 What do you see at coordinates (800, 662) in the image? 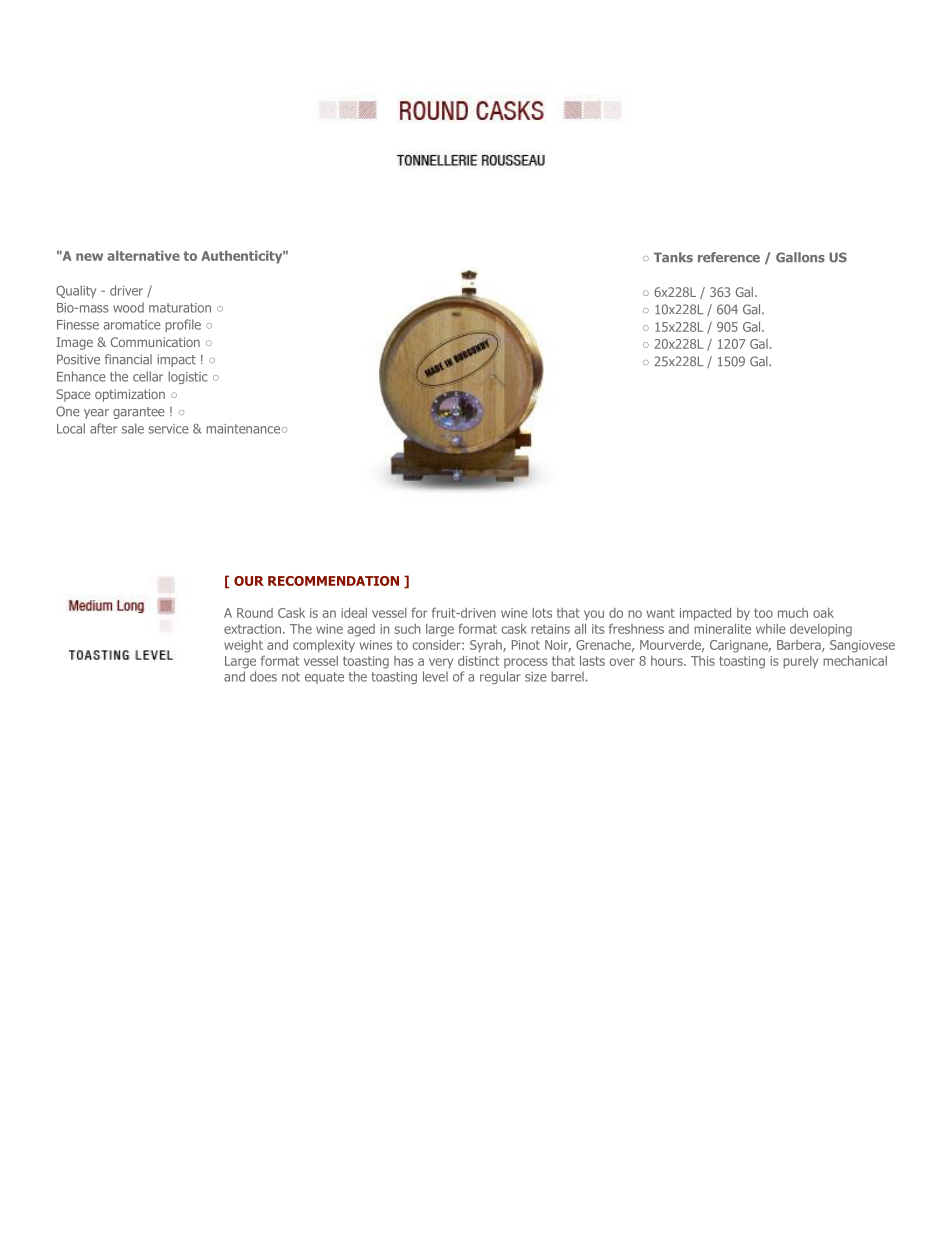
I see `purely` at bounding box center [800, 662].
